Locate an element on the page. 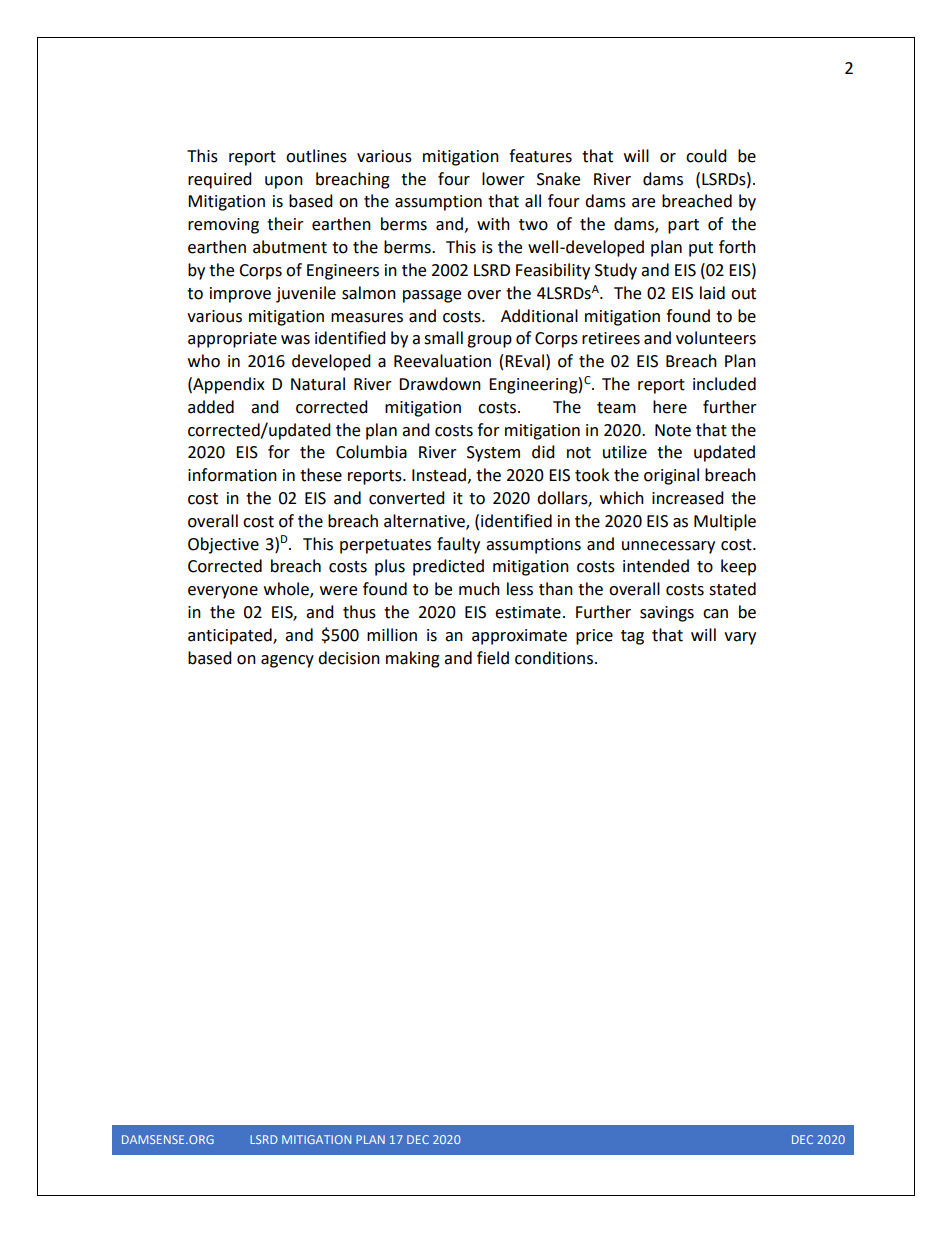 This image has width=952, height=1233. upon is located at coordinates (284, 182).
